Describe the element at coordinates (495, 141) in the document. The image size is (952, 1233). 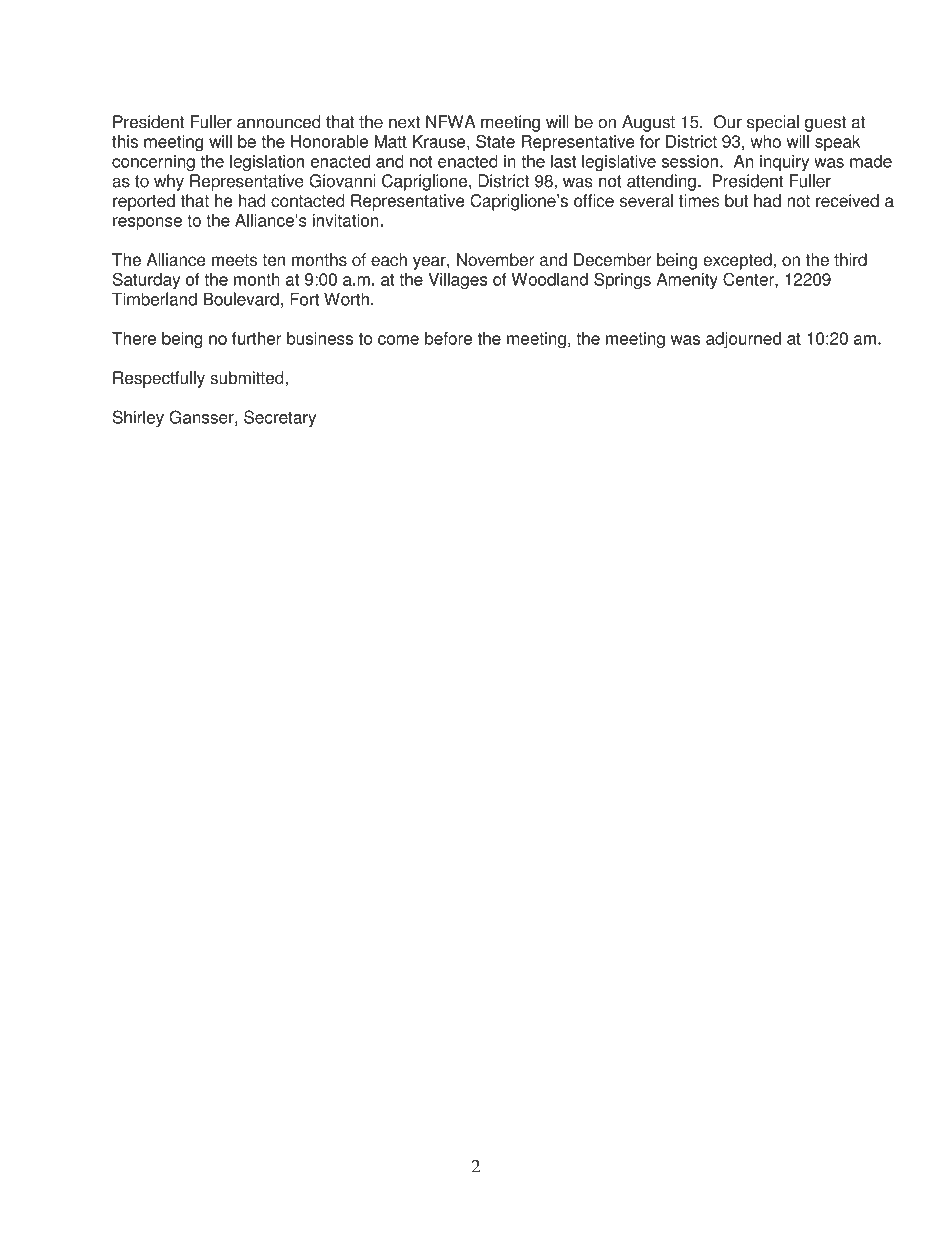
I see `State` at that location.
